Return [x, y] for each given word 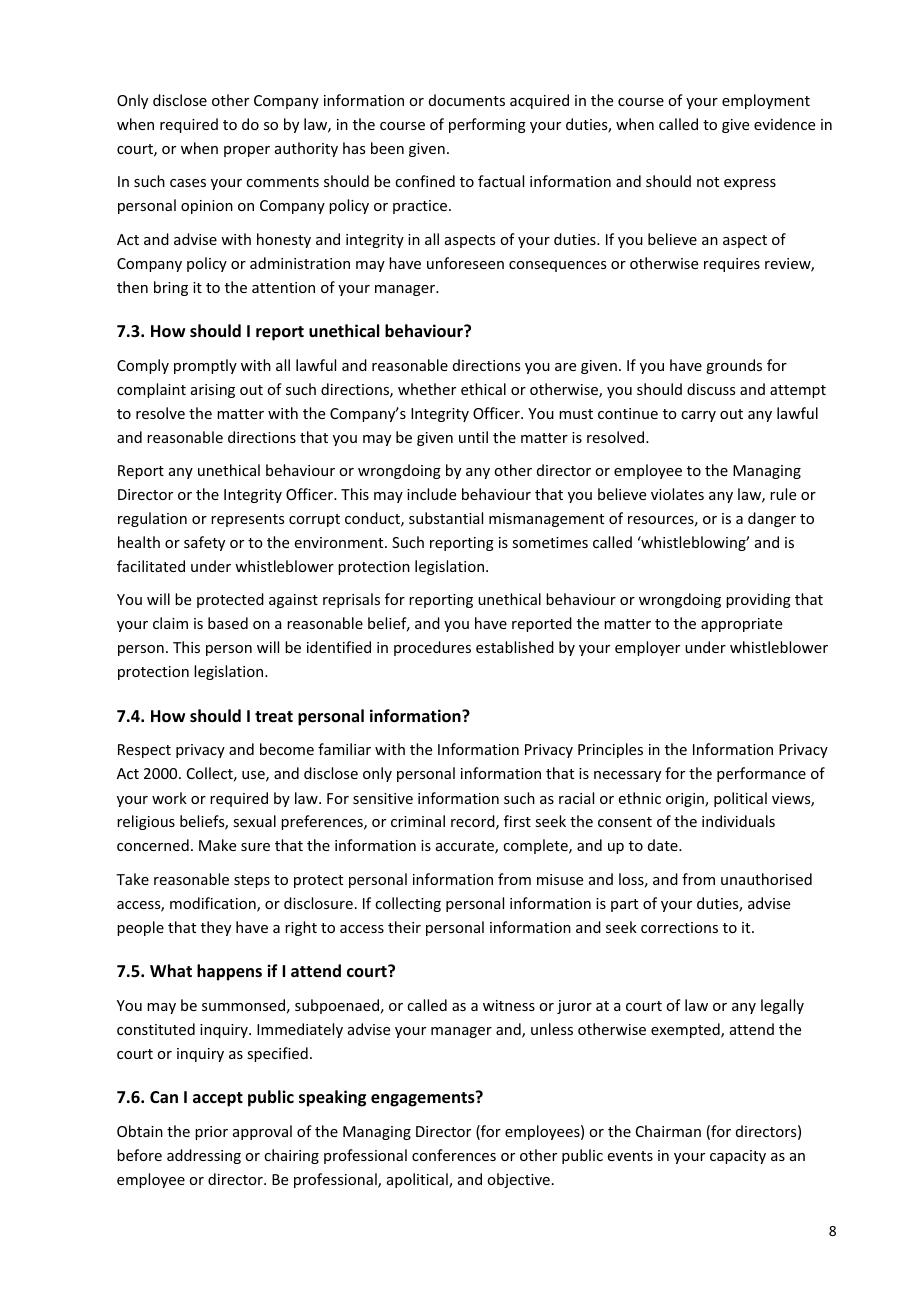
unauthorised [766, 879]
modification [214, 904]
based [228, 623]
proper [247, 151]
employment [766, 101]
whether [427, 389]
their [404, 927]
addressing [204, 1156]
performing [487, 125]
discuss [711, 389]
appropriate [741, 625]
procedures [432, 648]
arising [213, 391]
